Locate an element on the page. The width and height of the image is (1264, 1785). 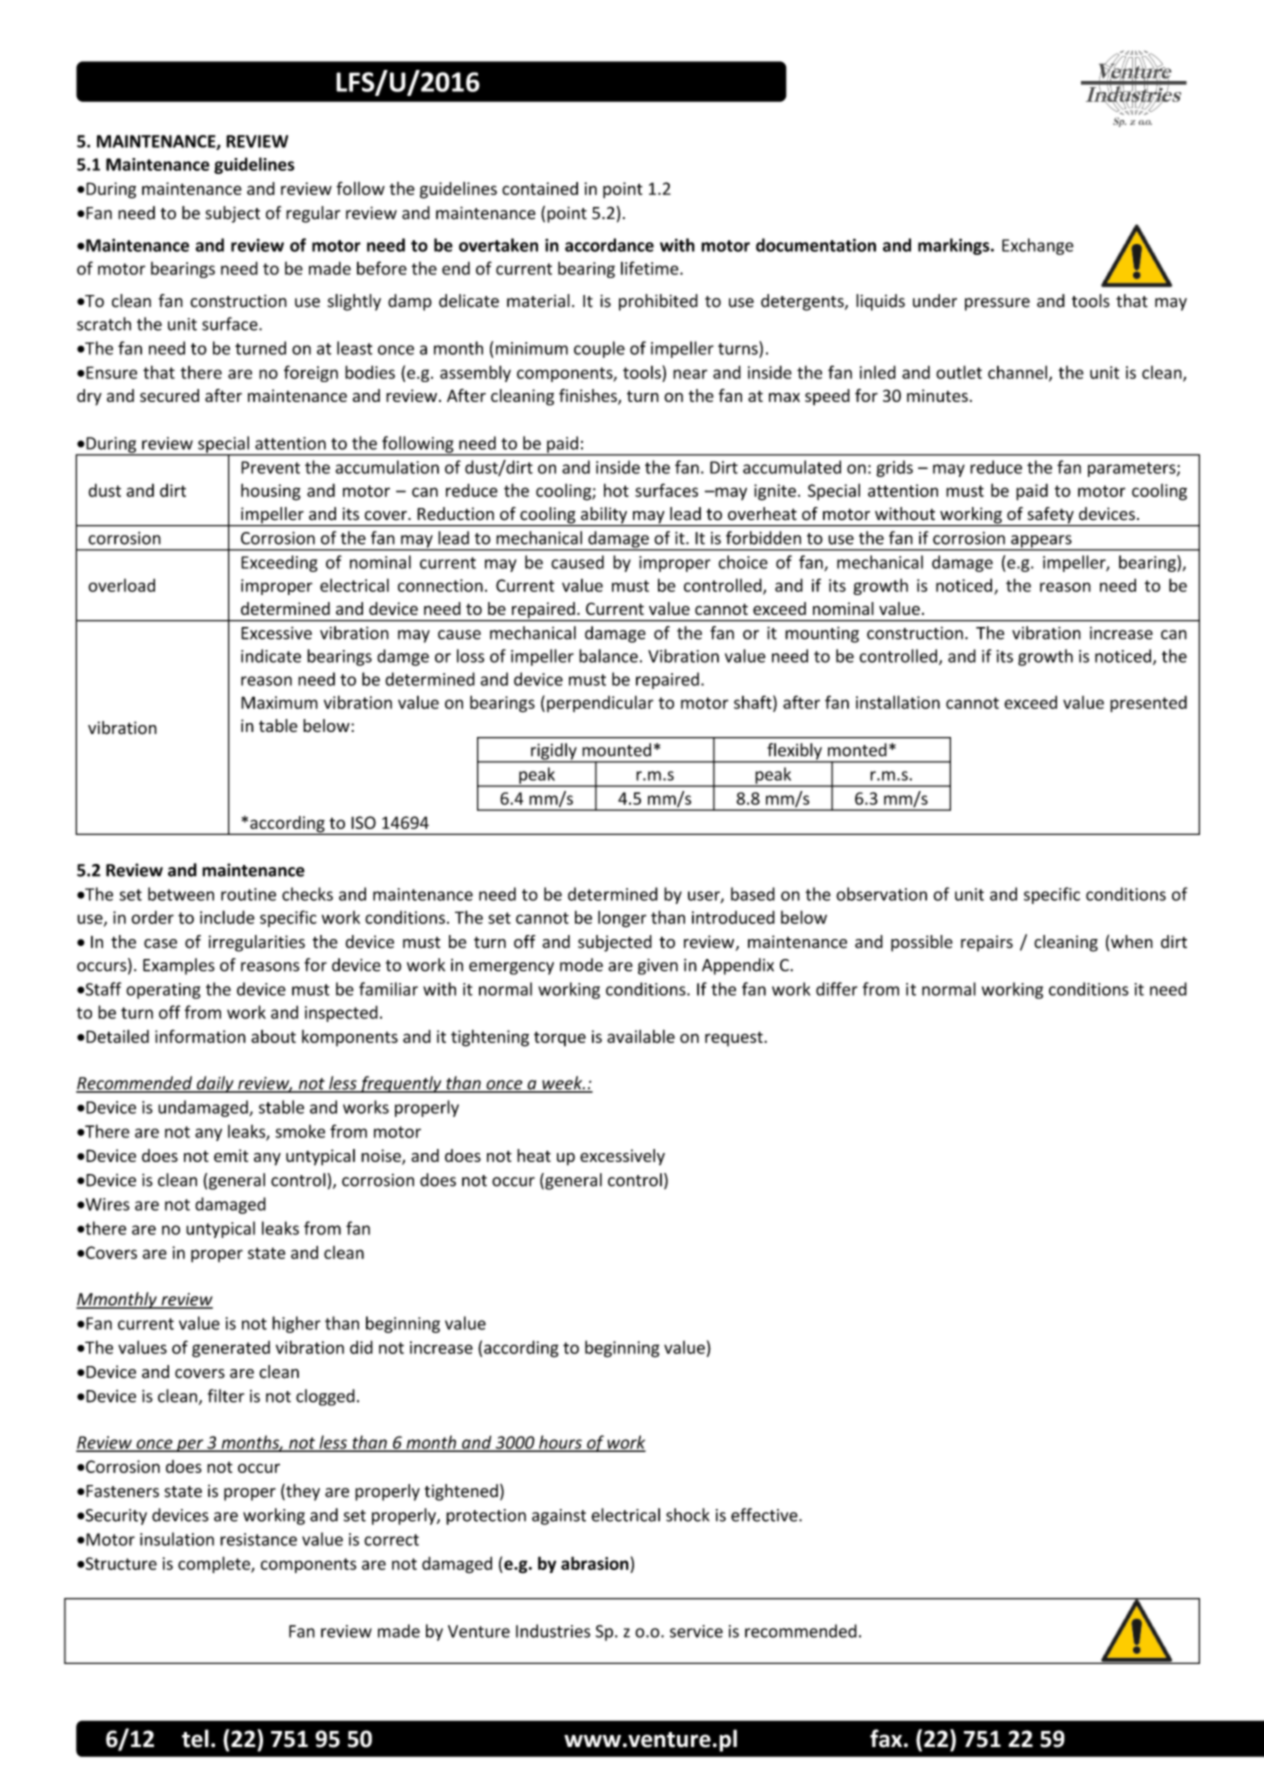
Exchange is located at coordinates (1038, 246).
